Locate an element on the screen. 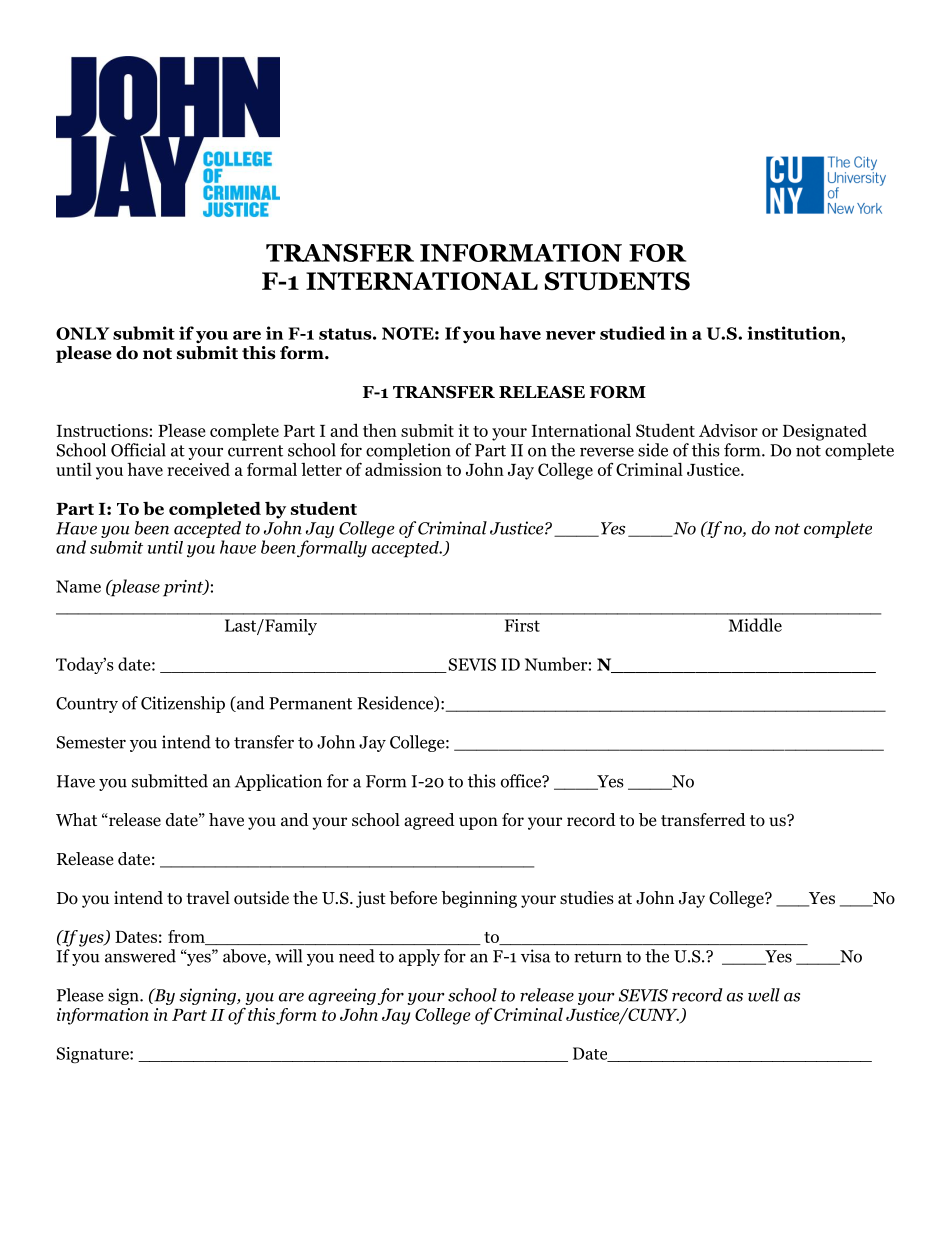 This screenshot has width=952, height=1233. apply is located at coordinates (419, 957).
